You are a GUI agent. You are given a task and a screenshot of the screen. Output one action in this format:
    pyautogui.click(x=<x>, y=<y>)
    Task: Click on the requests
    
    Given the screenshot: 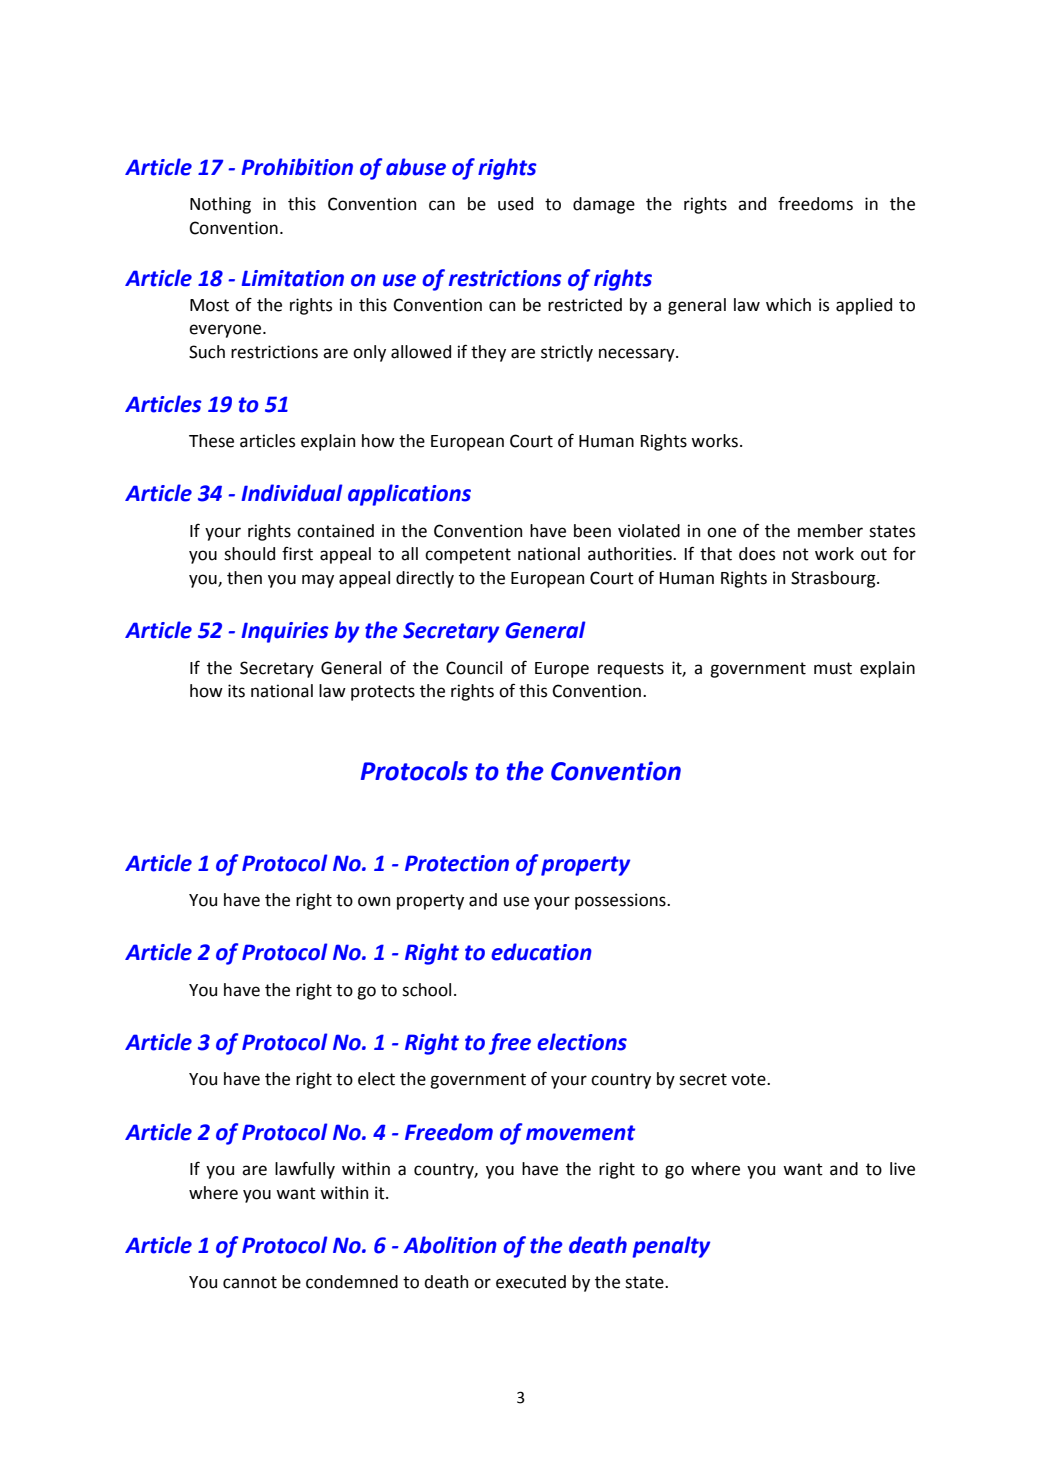 What is the action you would take?
    pyautogui.click(x=631, y=670)
